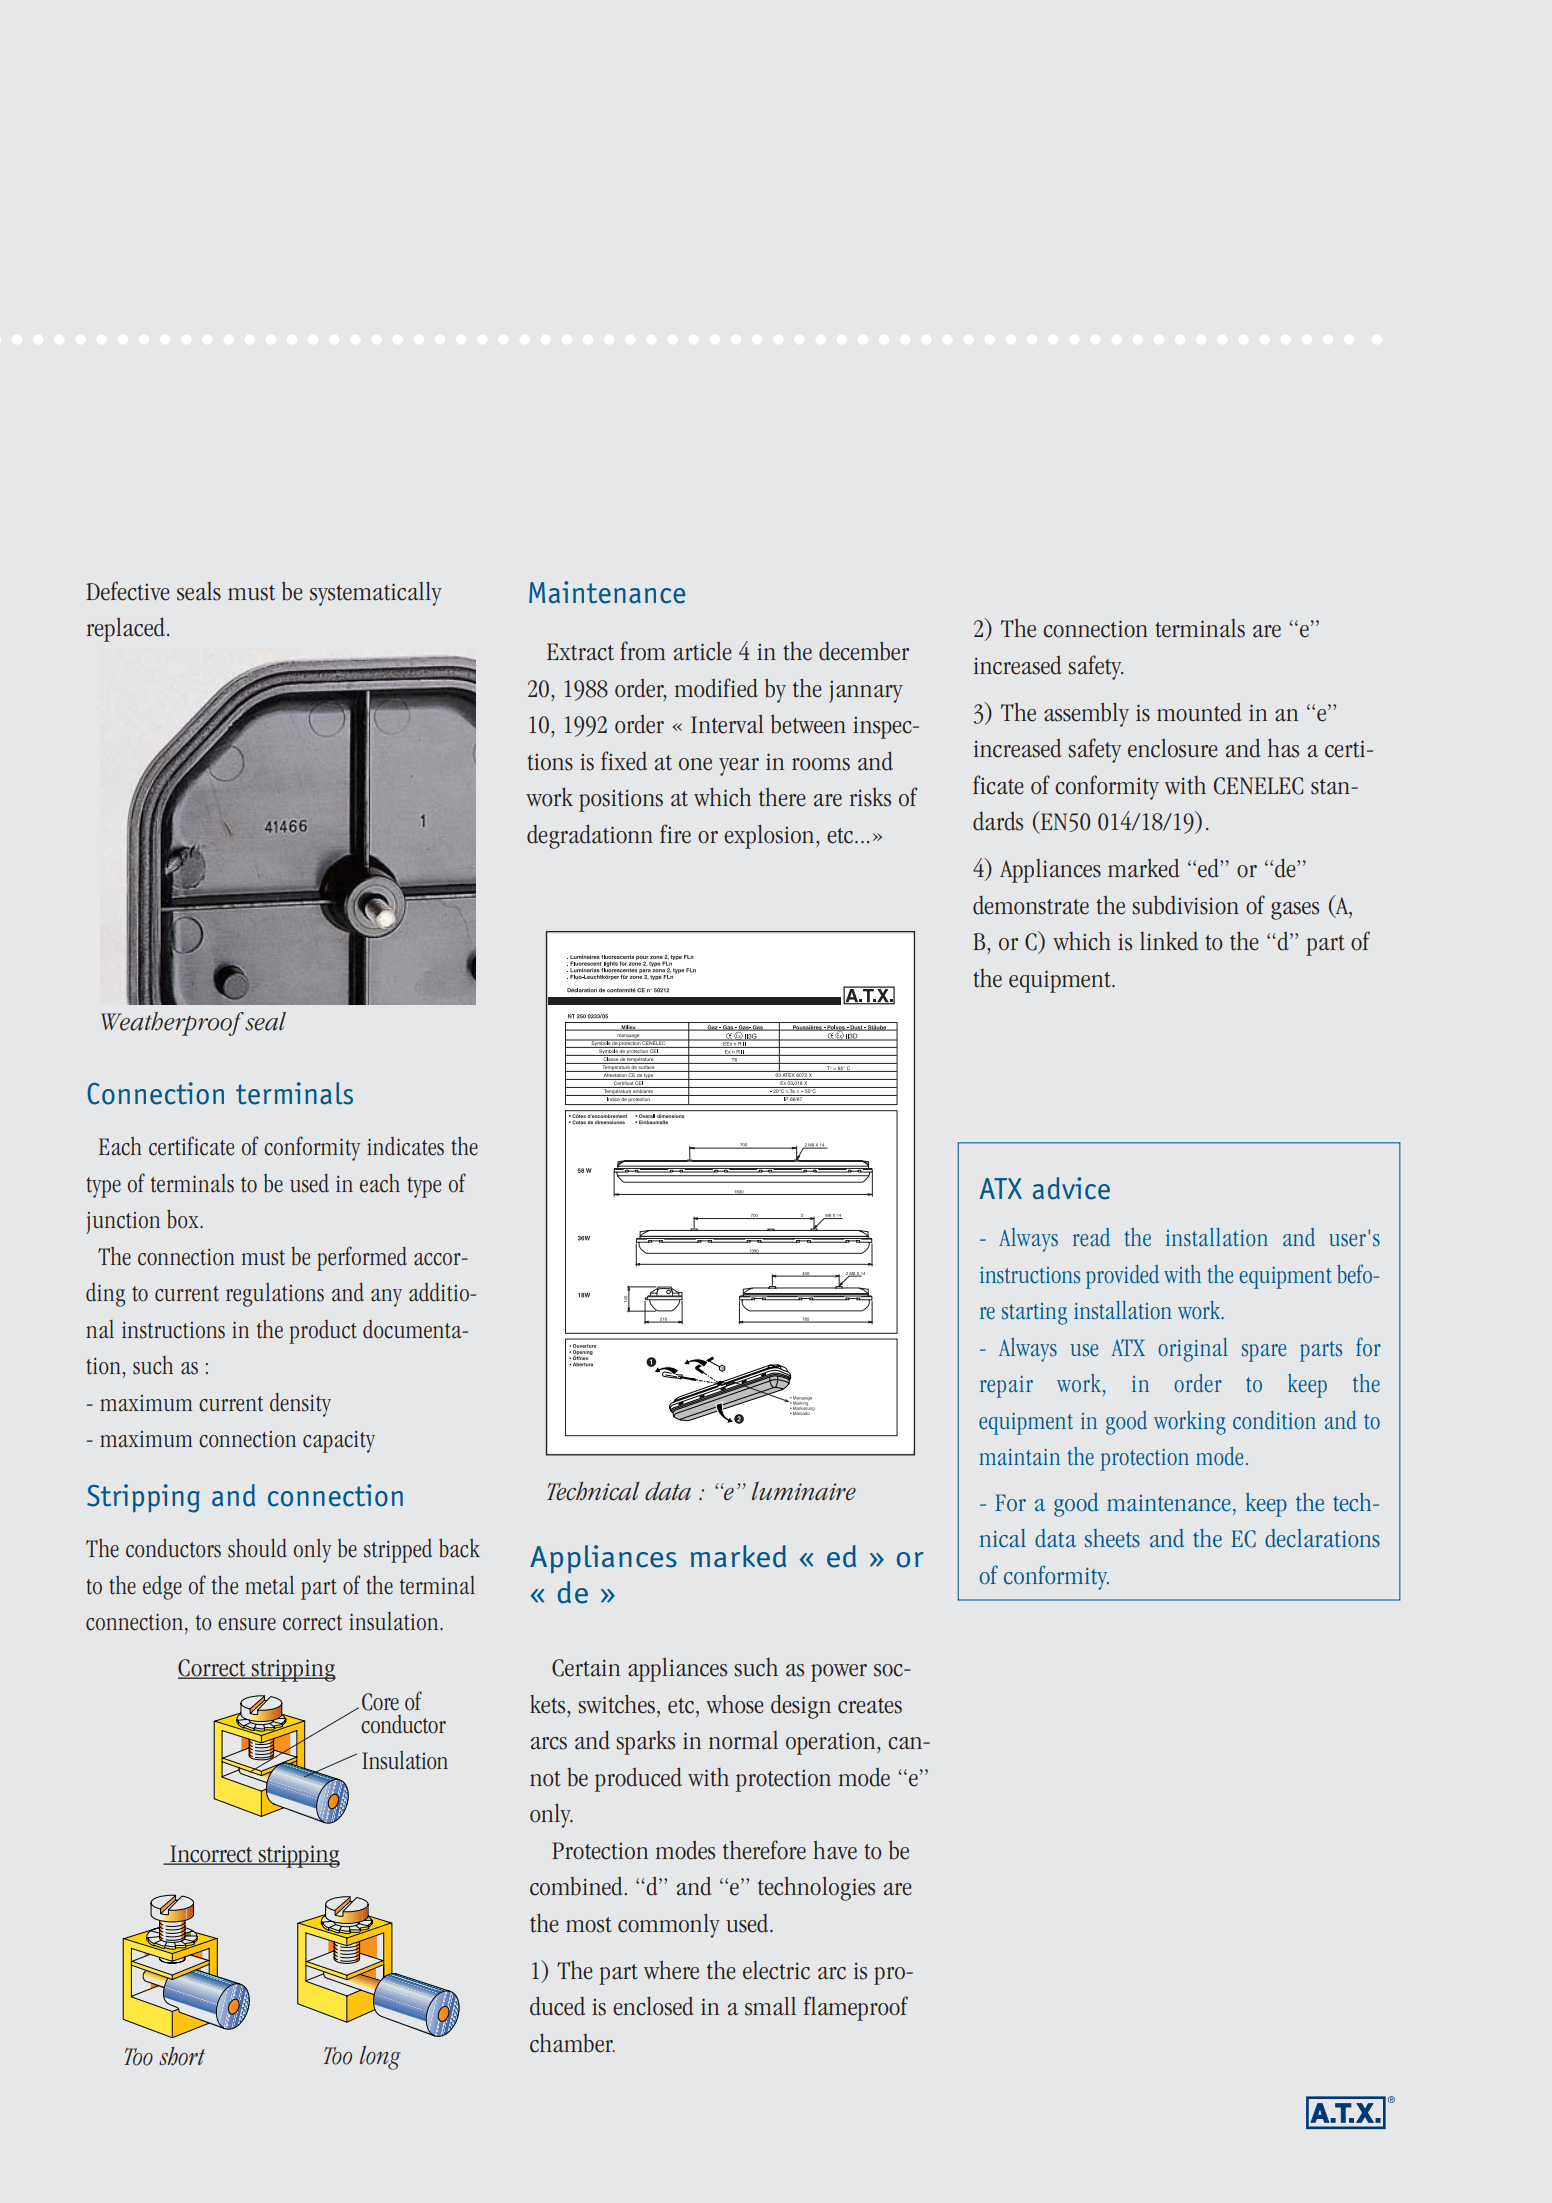 The image size is (1552, 2203). Describe the element at coordinates (1193, 1350) in the screenshot. I see `original` at that location.
